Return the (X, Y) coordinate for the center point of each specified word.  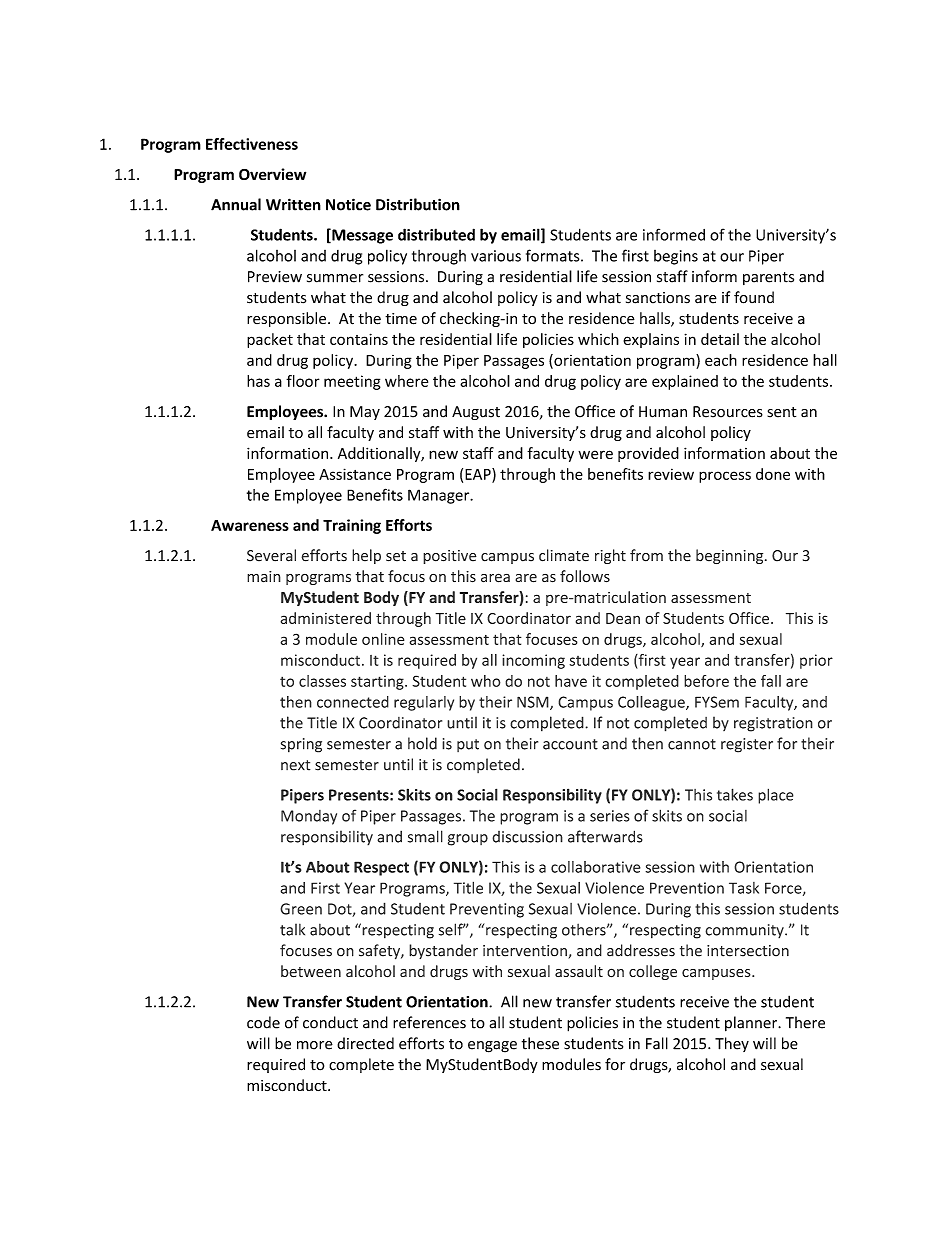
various (496, 256)
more (315, 1045)
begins (676, 257)
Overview (272, 174)
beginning (731, 556)
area (495, 578)
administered (325, 618)
